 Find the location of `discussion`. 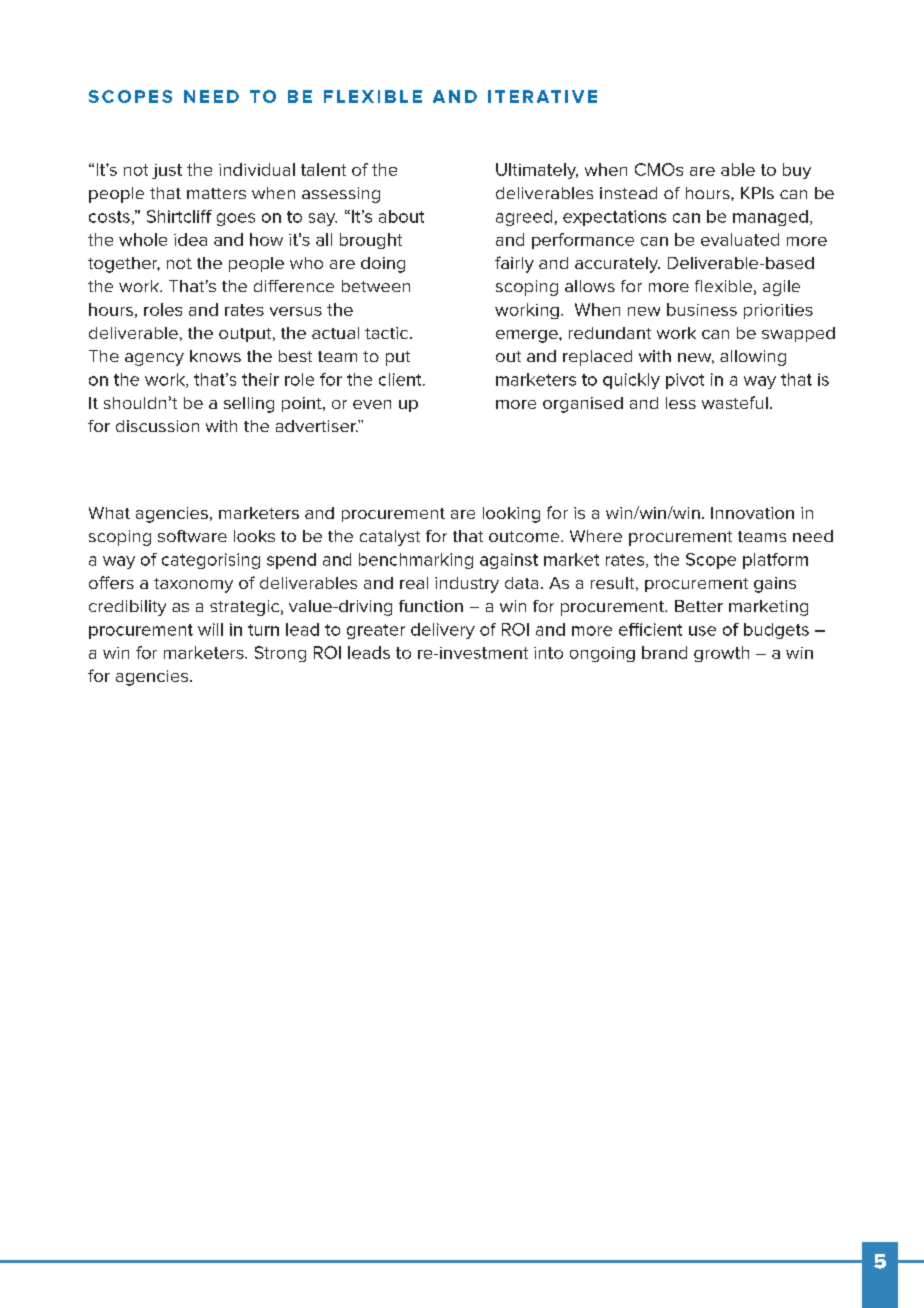

discussion is located at coordinates (157, 426).
